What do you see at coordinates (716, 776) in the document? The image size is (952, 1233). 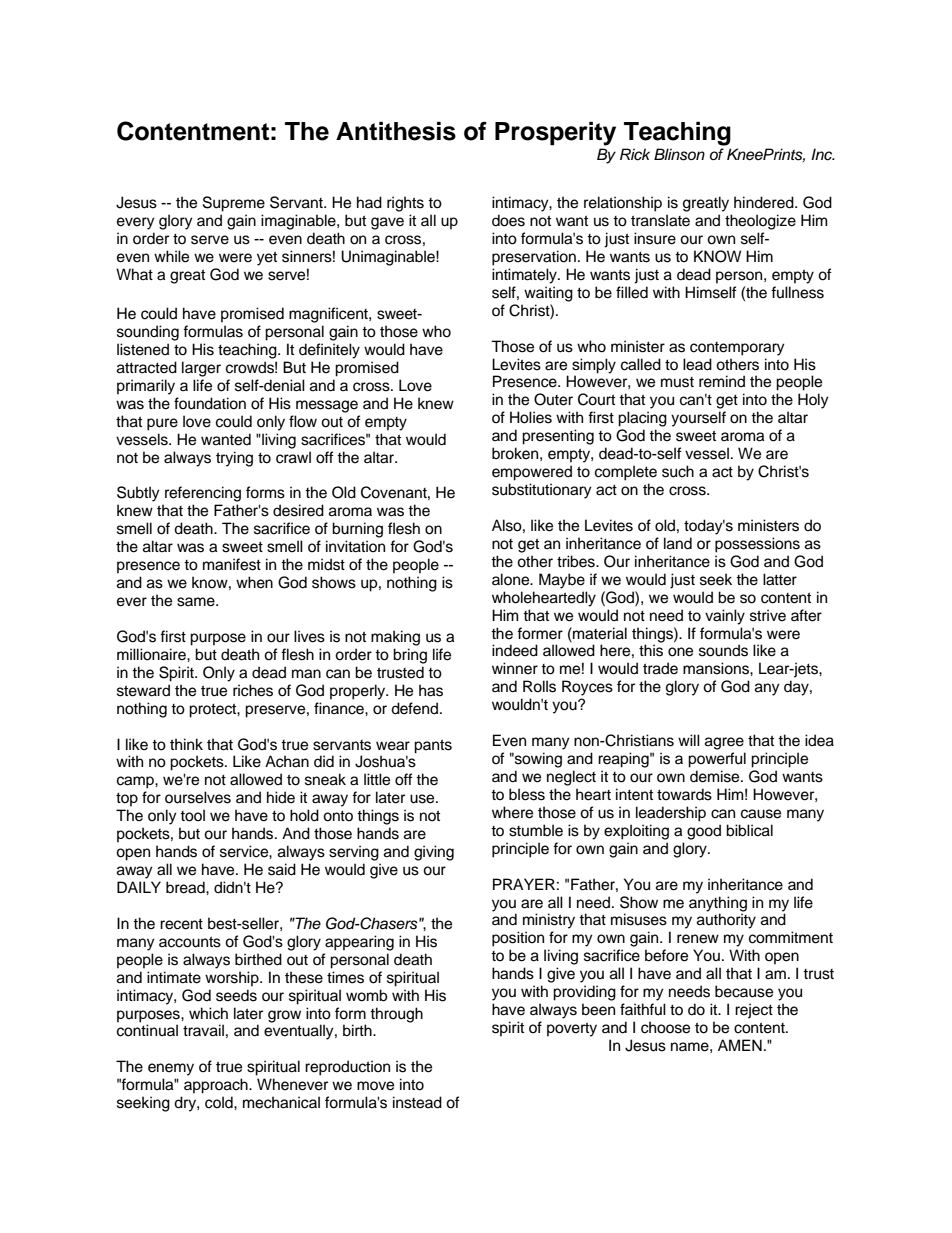 I see `demise` at bounding box center [716, 776].
